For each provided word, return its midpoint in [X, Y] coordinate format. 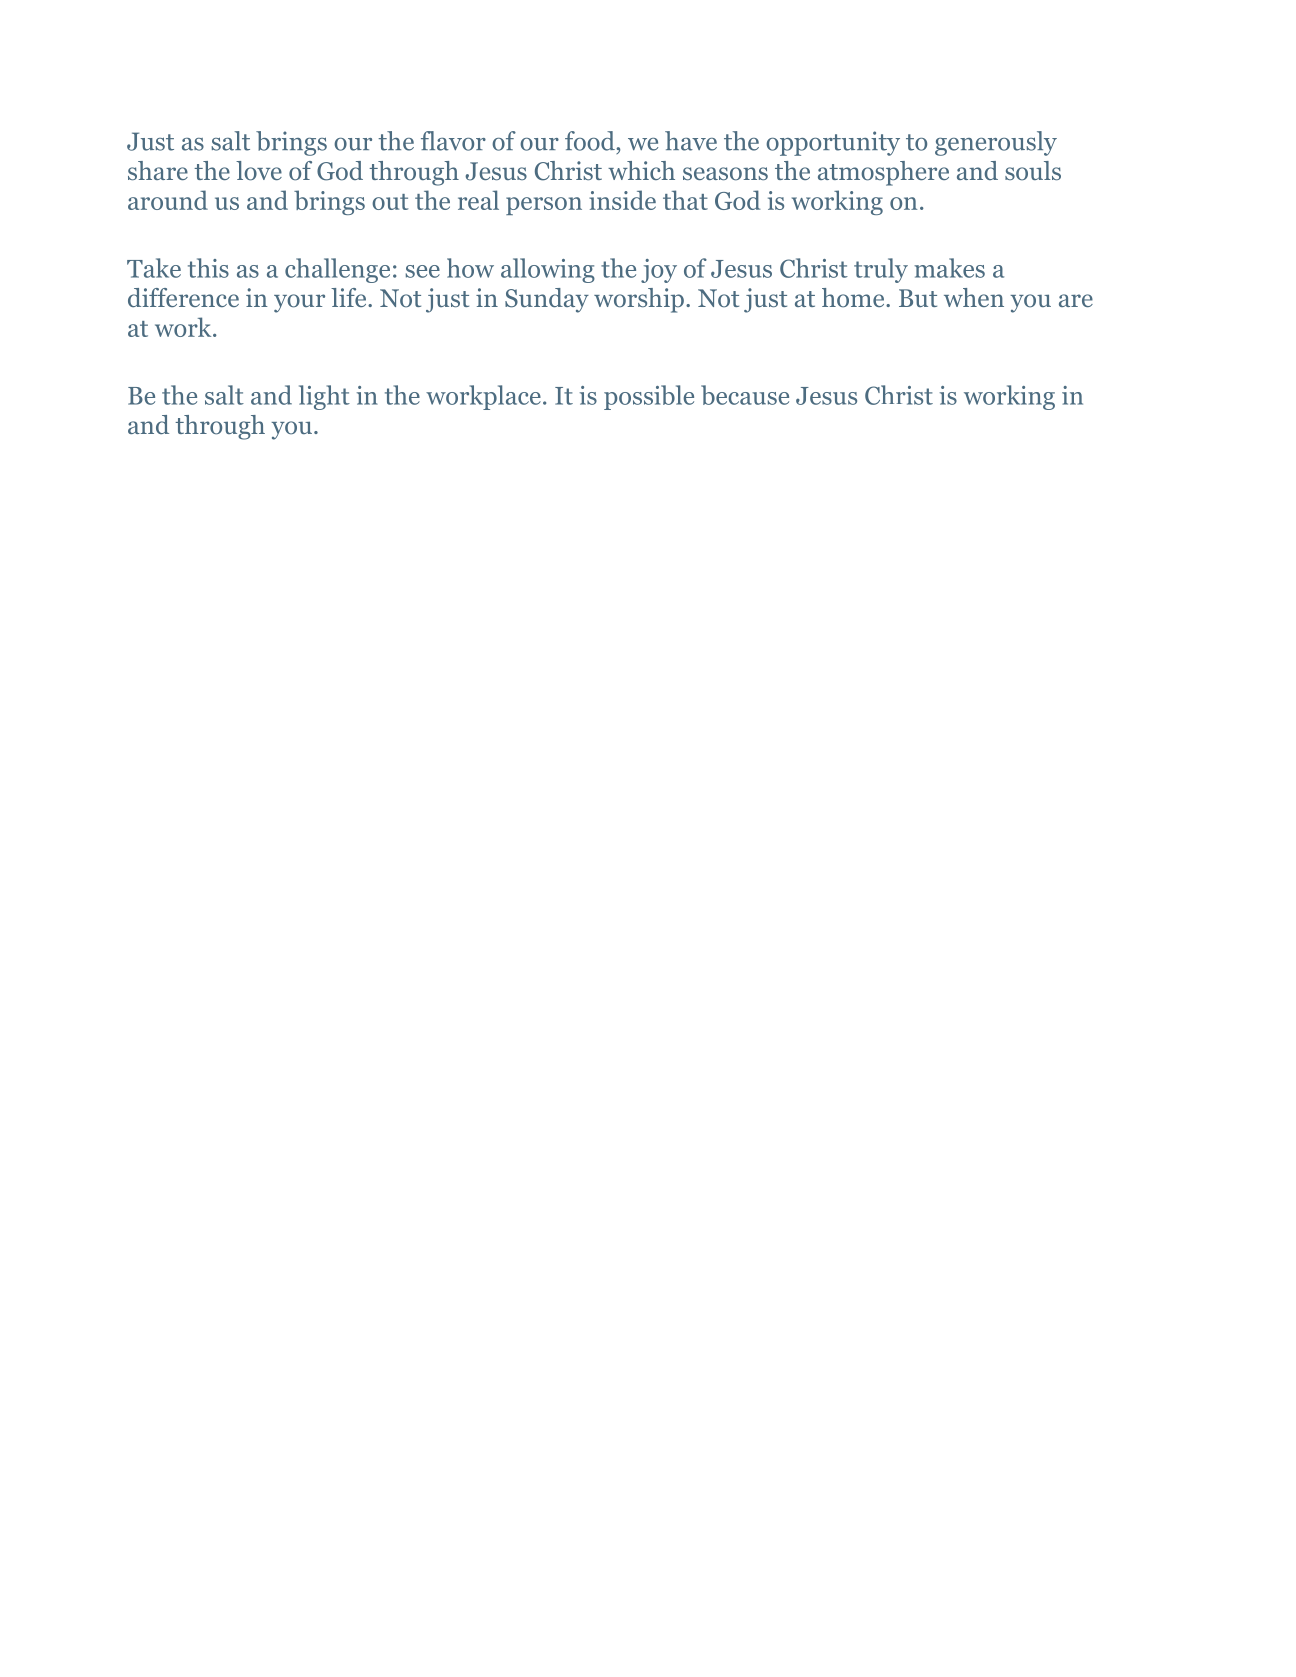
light [324, 397]
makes [949, 268]
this [208, 268]
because [745, 395]
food [591, 141]
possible [649, 397]
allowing [548, 270]
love [259, 171]
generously [996, 143]
